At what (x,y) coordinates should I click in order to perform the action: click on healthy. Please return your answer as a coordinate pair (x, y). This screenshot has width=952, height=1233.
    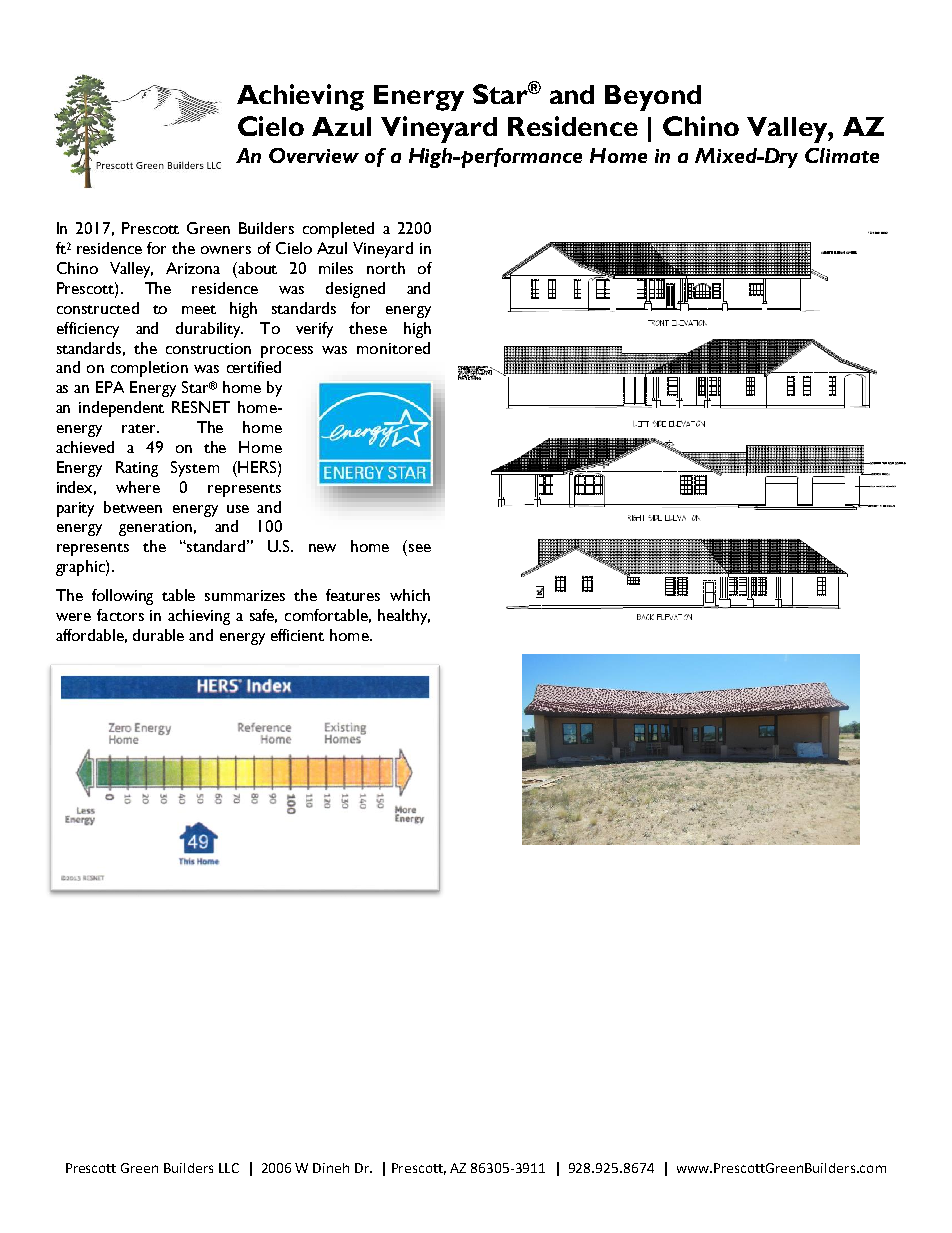
    Looking at the image, I should click on (404, 617).
